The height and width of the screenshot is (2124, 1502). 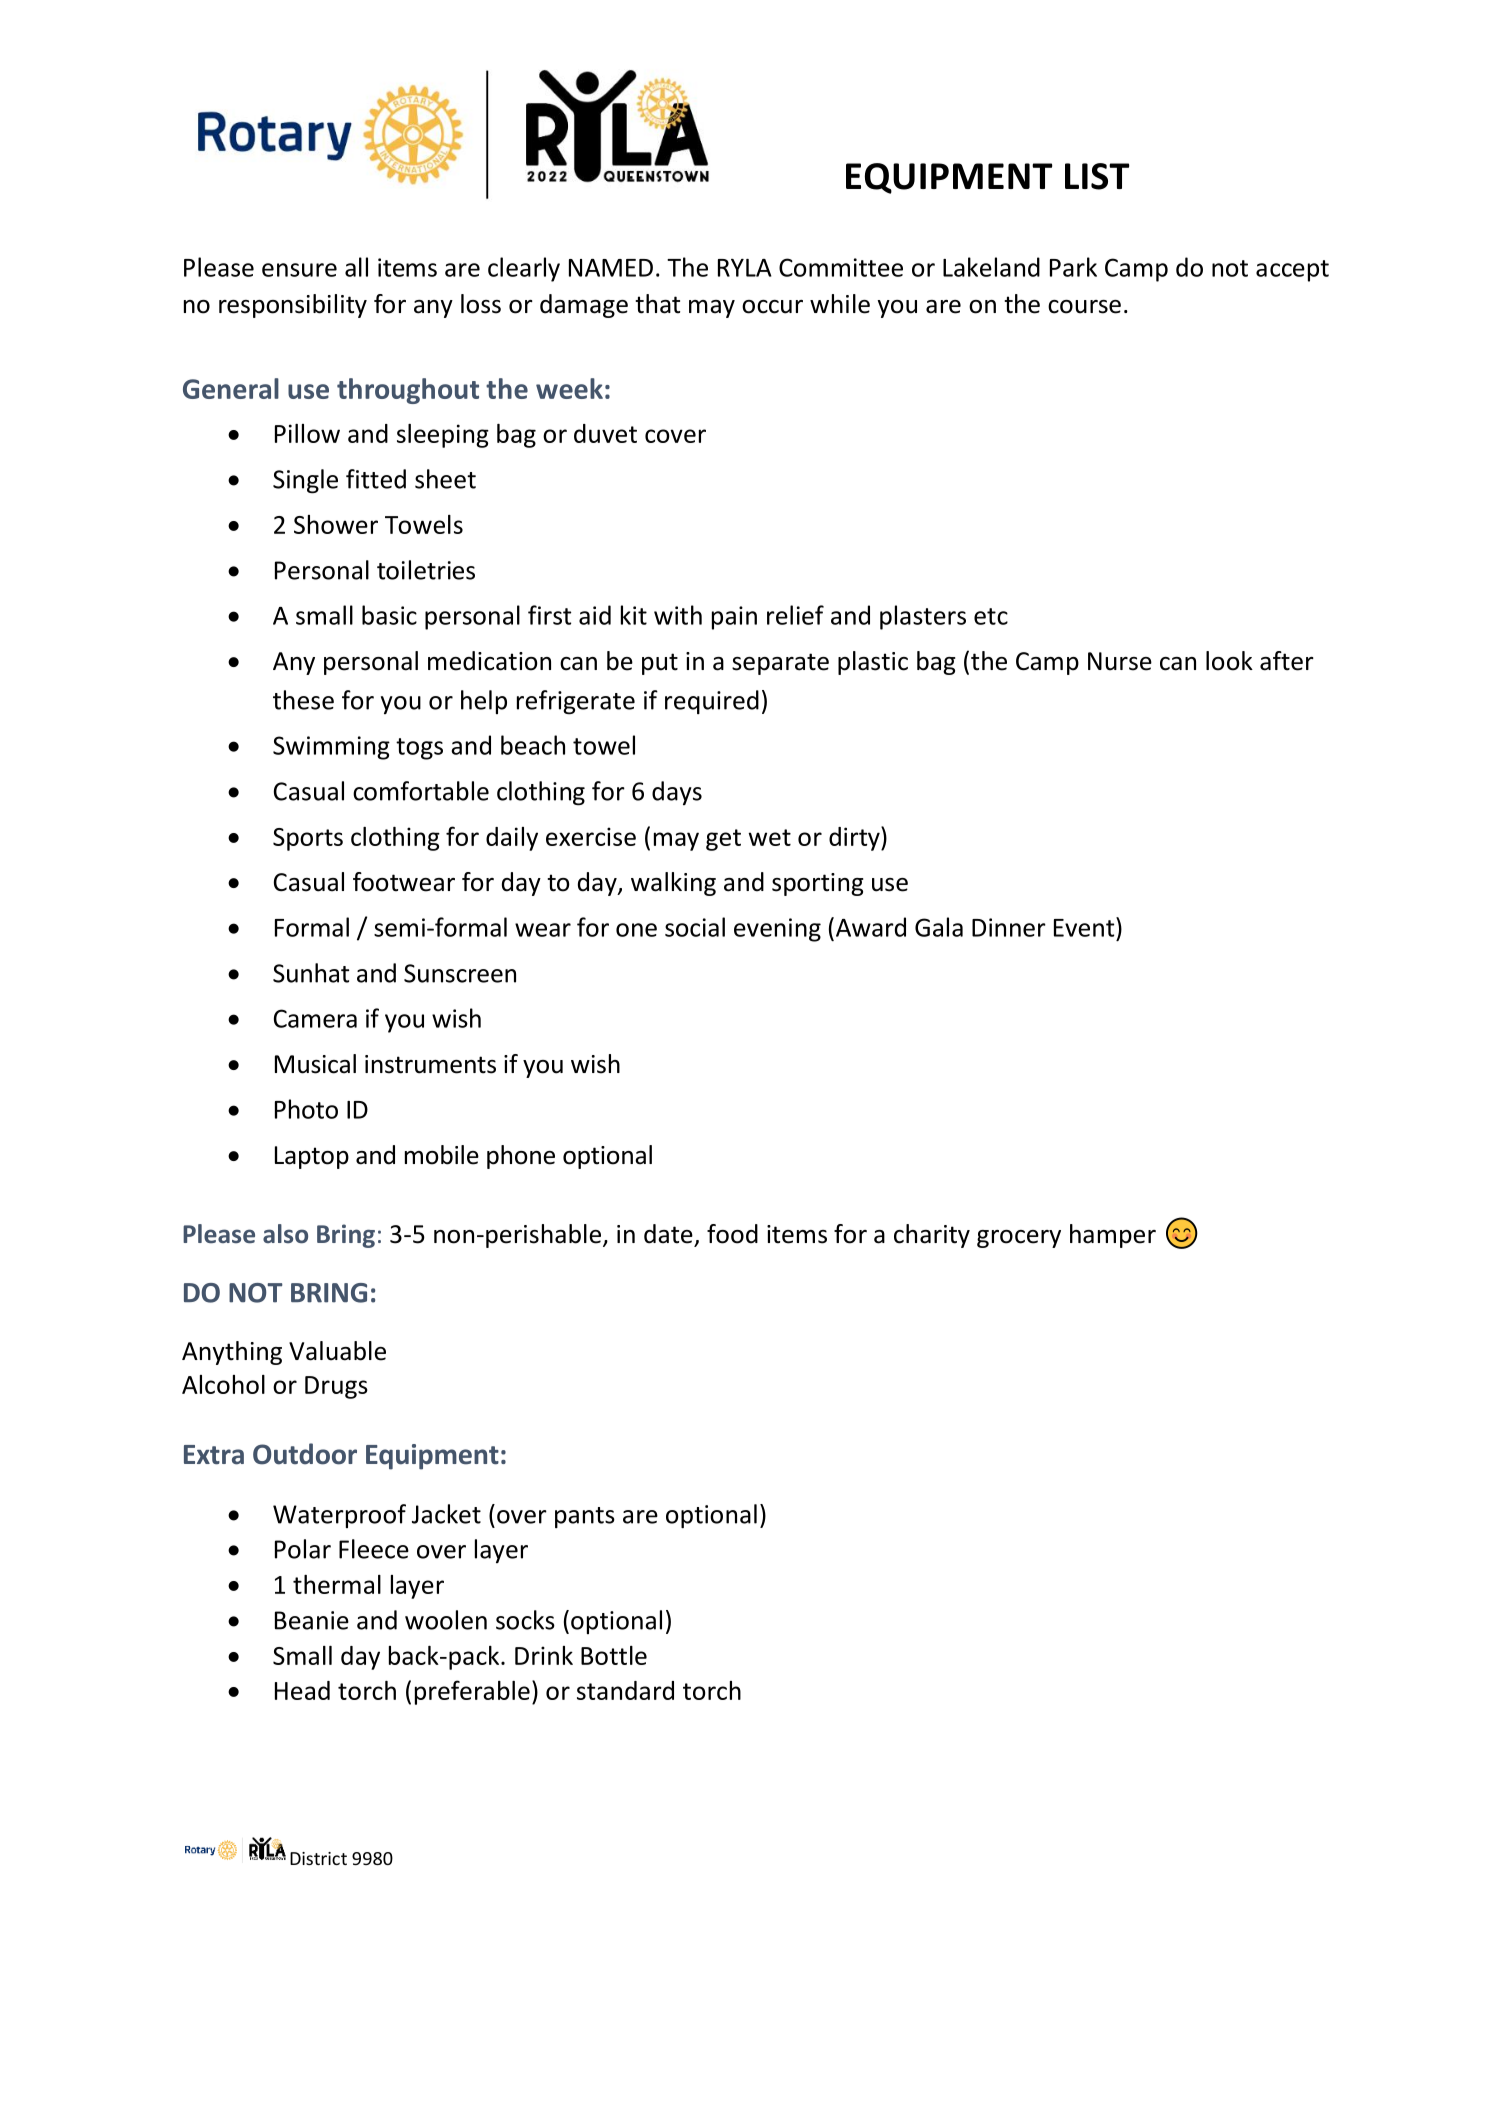 What do you see at coordinates (299, 270) in the screenshot?
I see `ensure` at bounding box center [299, 270].
